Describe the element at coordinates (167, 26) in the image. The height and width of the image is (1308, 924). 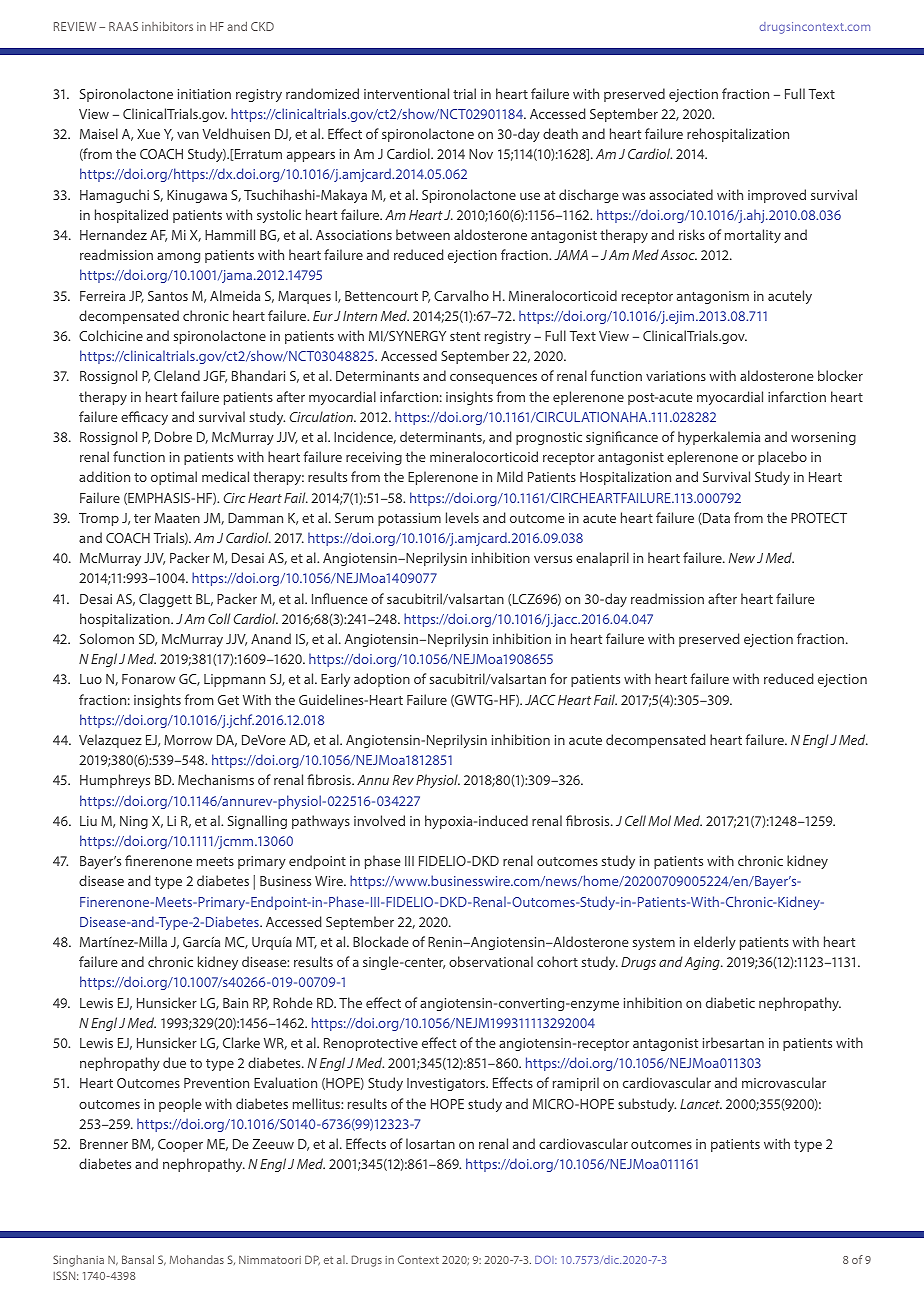
I see `inhibitors` at that location.
